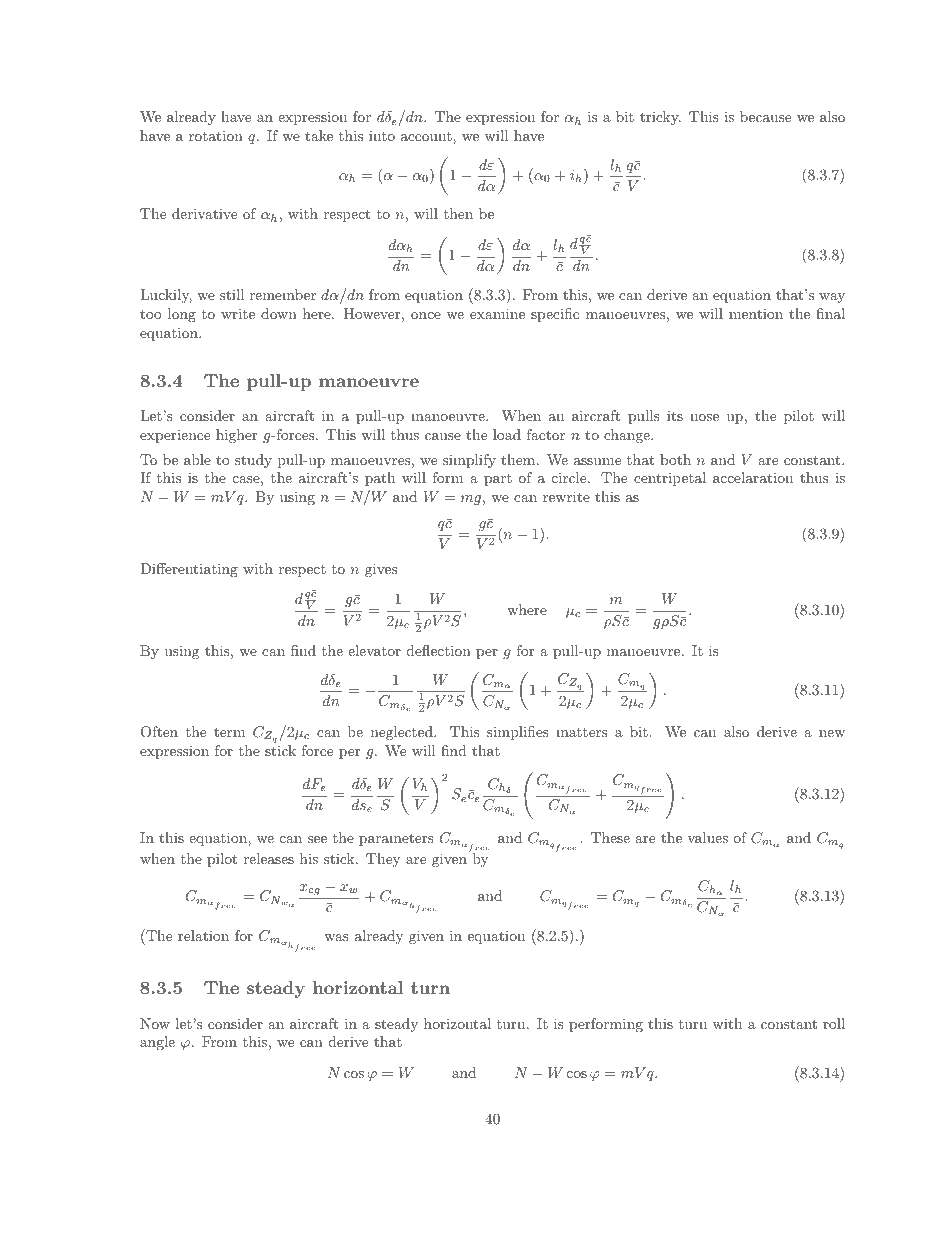  What do you see at coordinates (216, 135) in the screenshot?
I see `rotation` at bounding box center [216, 135].
